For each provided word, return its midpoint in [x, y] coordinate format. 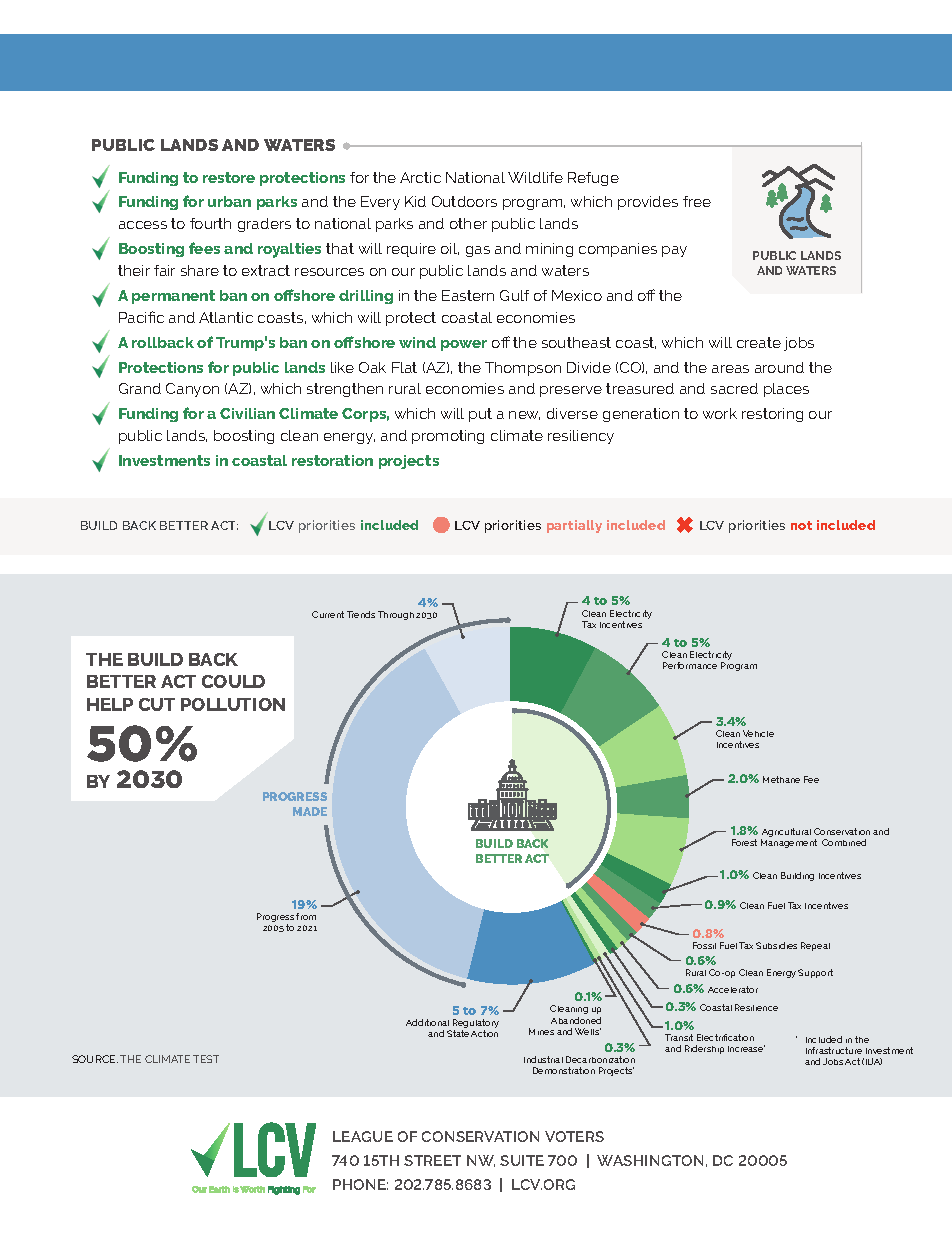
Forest [744, 842]
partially [574, 526]
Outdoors [464, 201]
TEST [206, 1059]
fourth [210, 223]
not [801, 525]
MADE [310, 811]
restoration [332, 460]
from [306, 916]
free [697, 201]
